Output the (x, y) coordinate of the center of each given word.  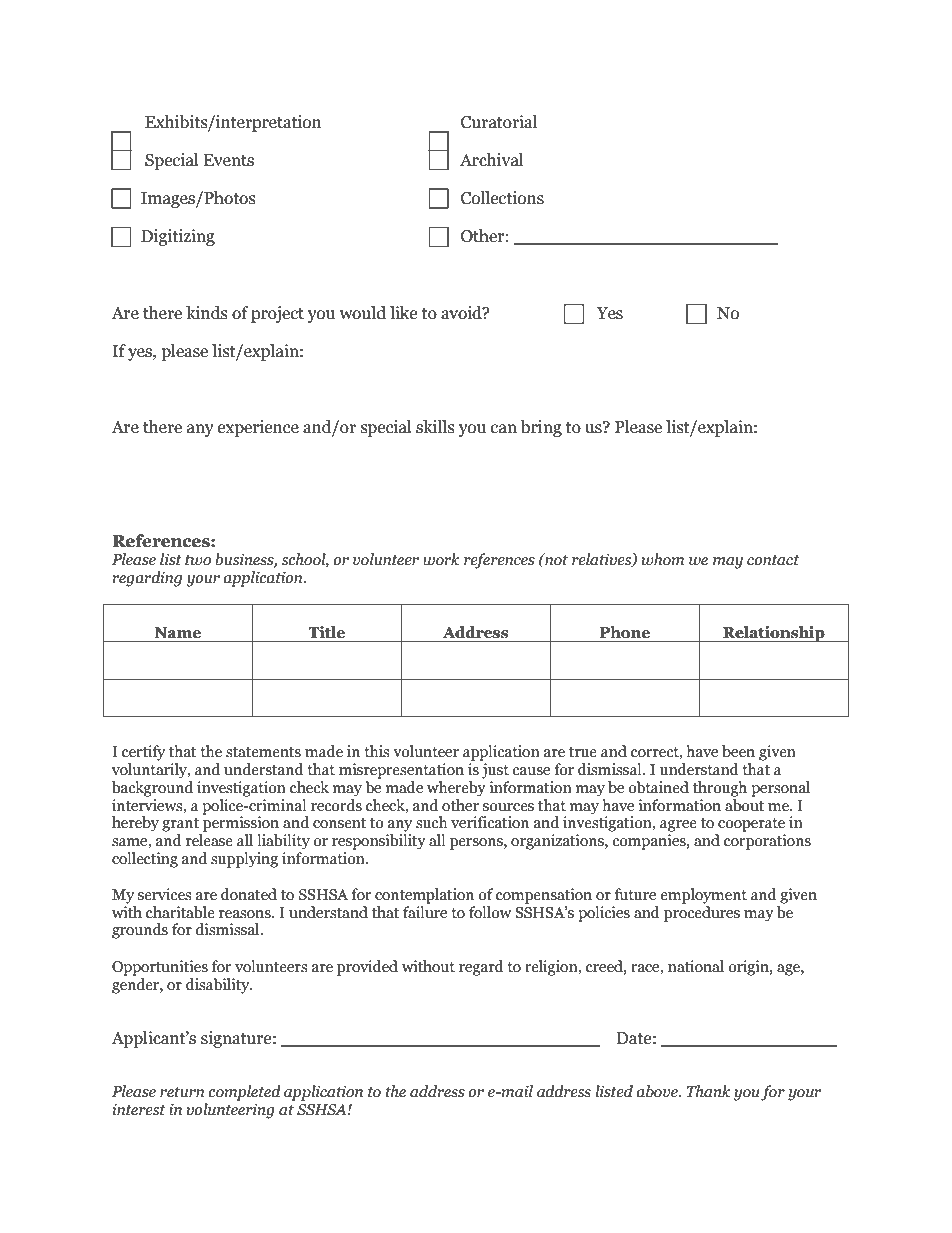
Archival (491, 160)
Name (177, 633)
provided (367, 968)
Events (228, 160)
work (441, 559)
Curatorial (499, 122)
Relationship (774, 634)
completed (244, 1093)
